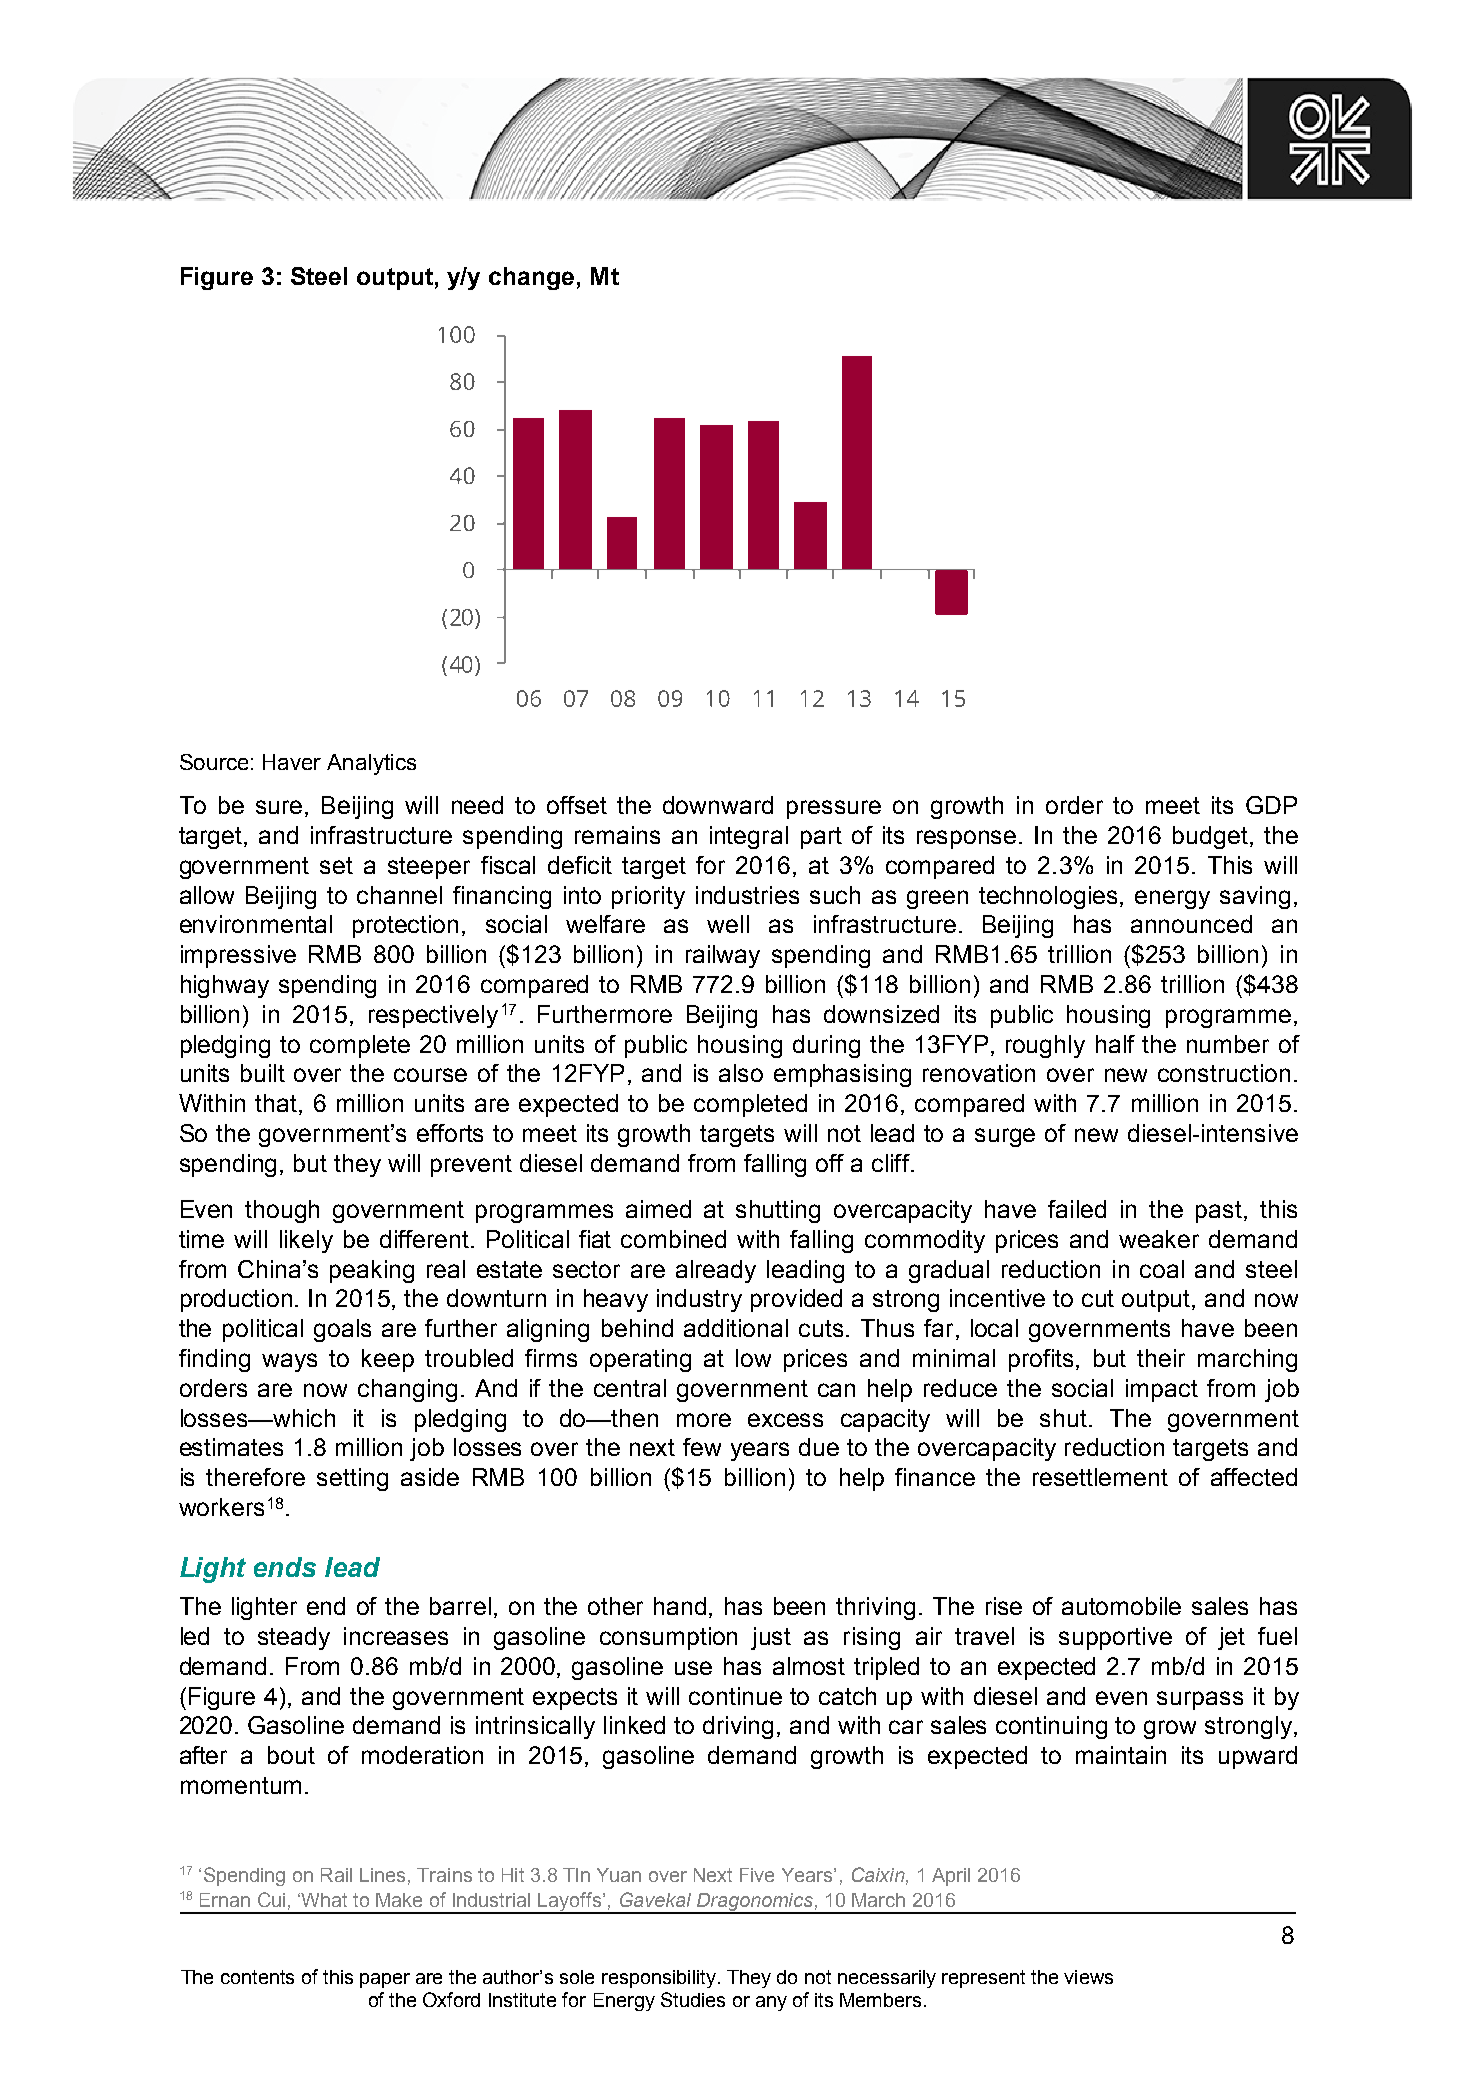 This screenshot has width=1477, height=2091. I want to click on integral, so click(749, 837).
